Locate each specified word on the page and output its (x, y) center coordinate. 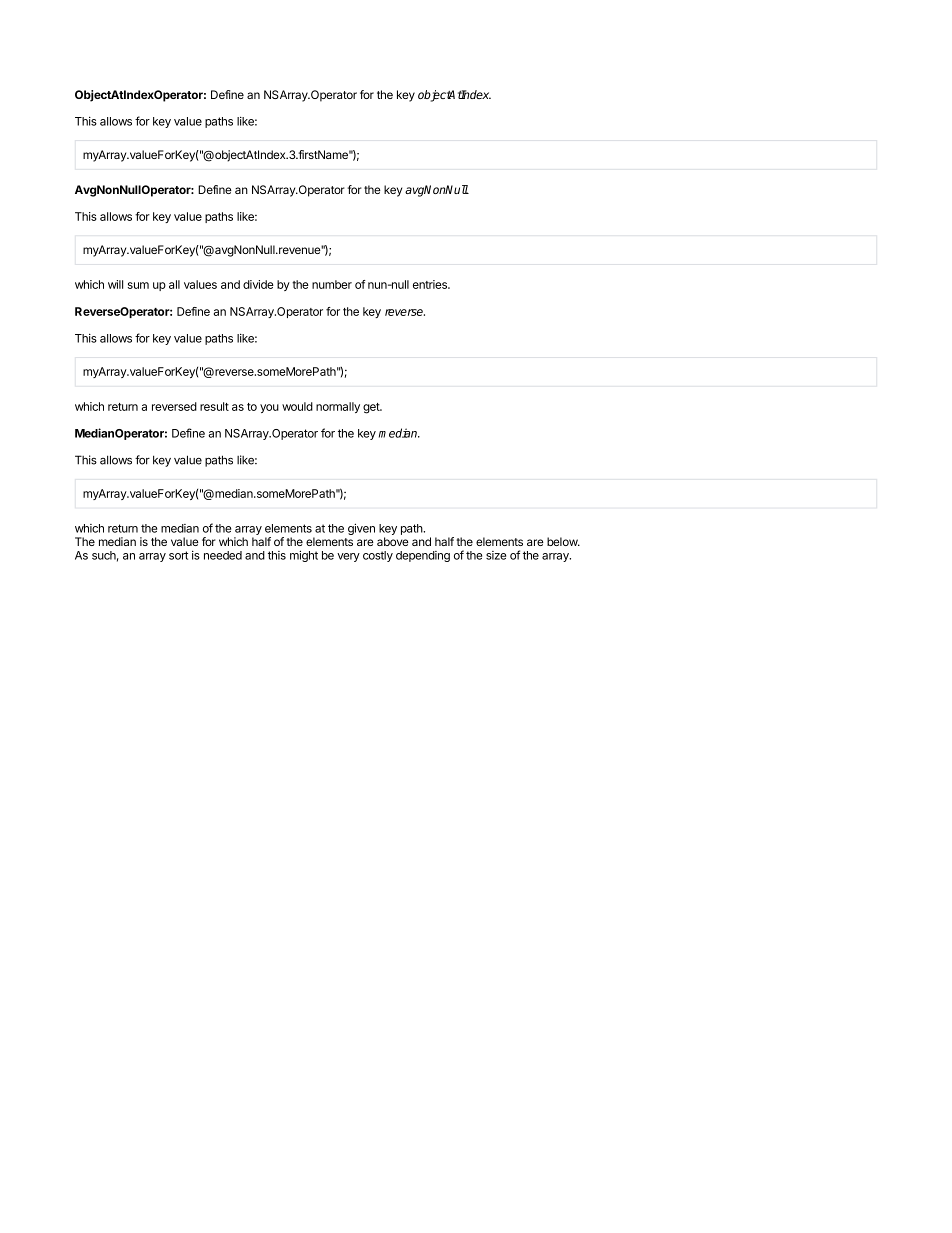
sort (178, 555)
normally (338, 407)
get (372, 408)
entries (431, 284)
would (297, 406)
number (332, 284)
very (348, 557)
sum (138, 285)
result (214, 406)
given (361, 529)
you (269, 408)
